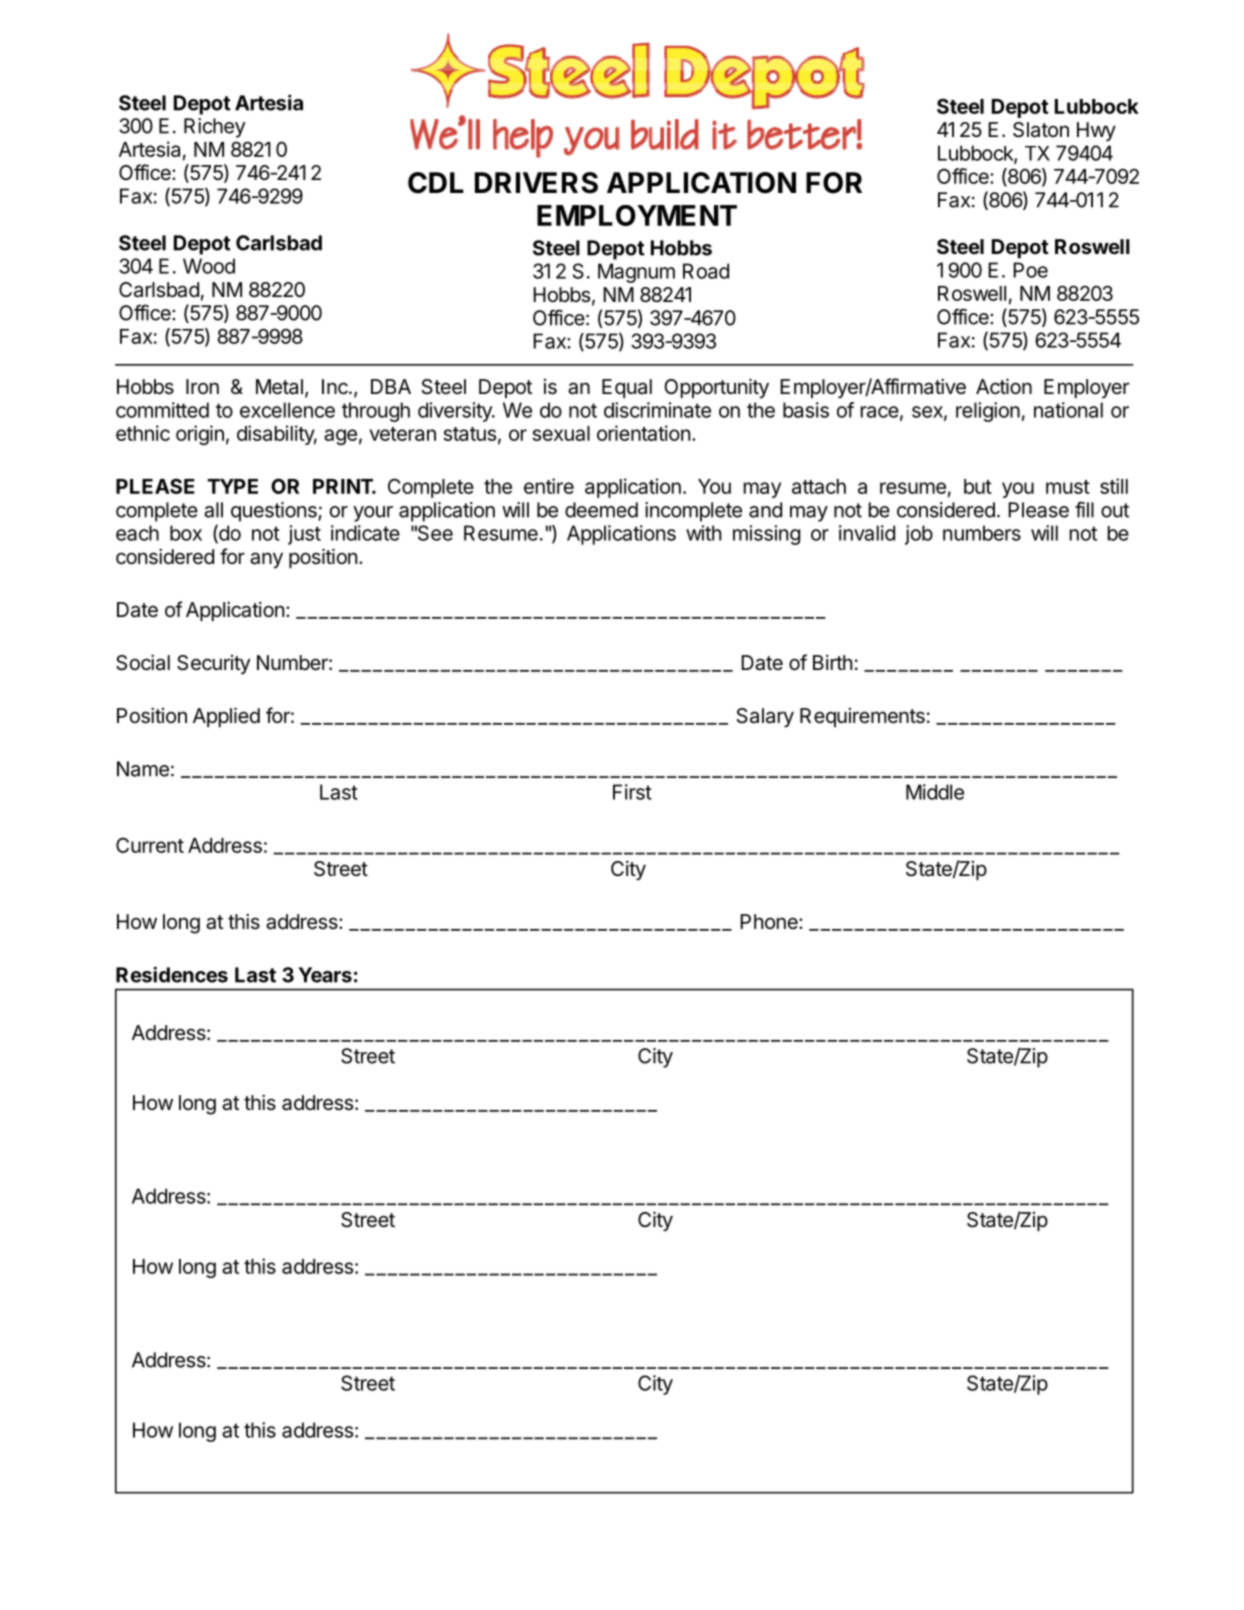 The width and height of the screenshot is (1244, 1610). I want to click on DRIVERS, so click(536, 183).
